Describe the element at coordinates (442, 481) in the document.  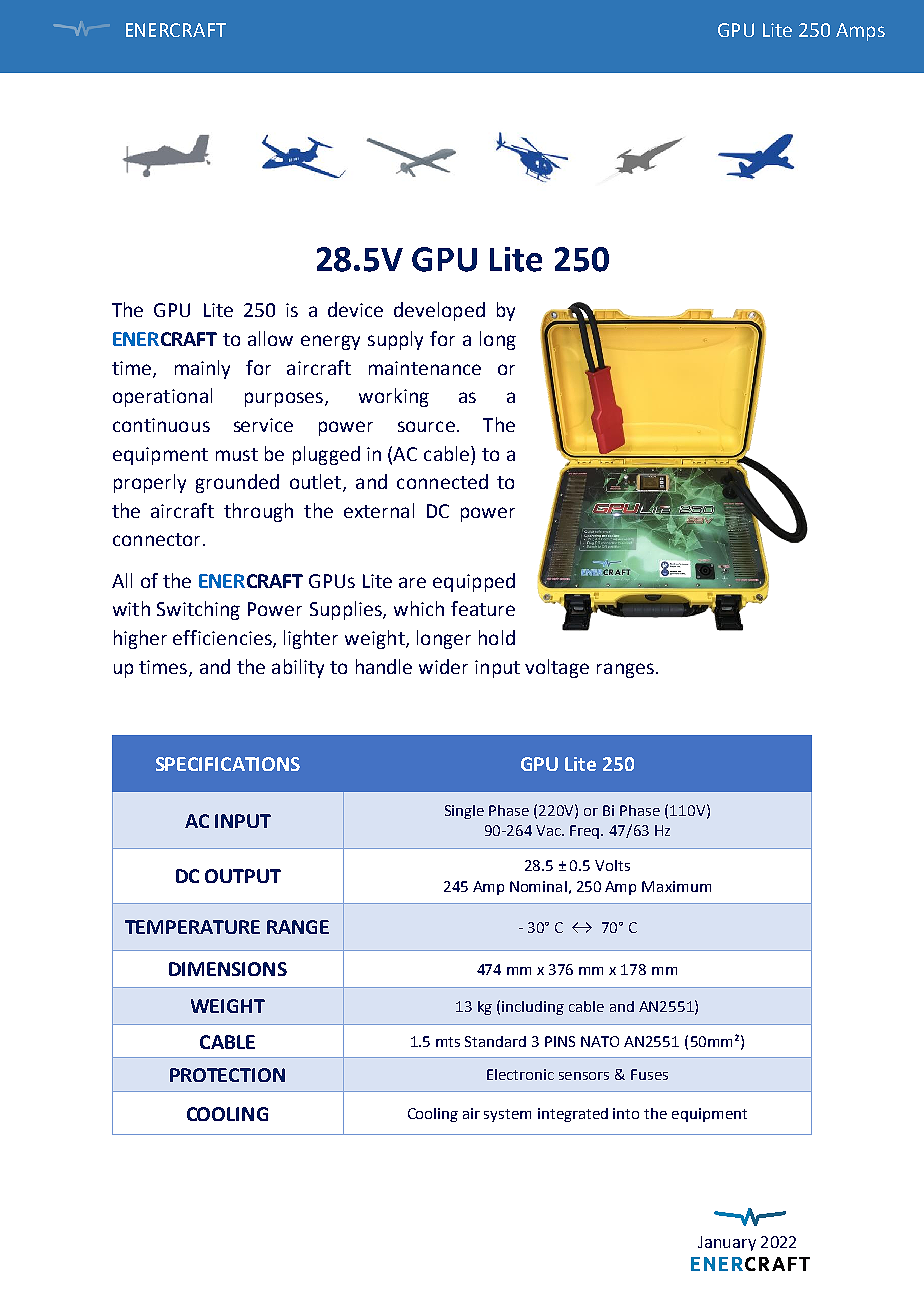
I see `connected` at that location.
